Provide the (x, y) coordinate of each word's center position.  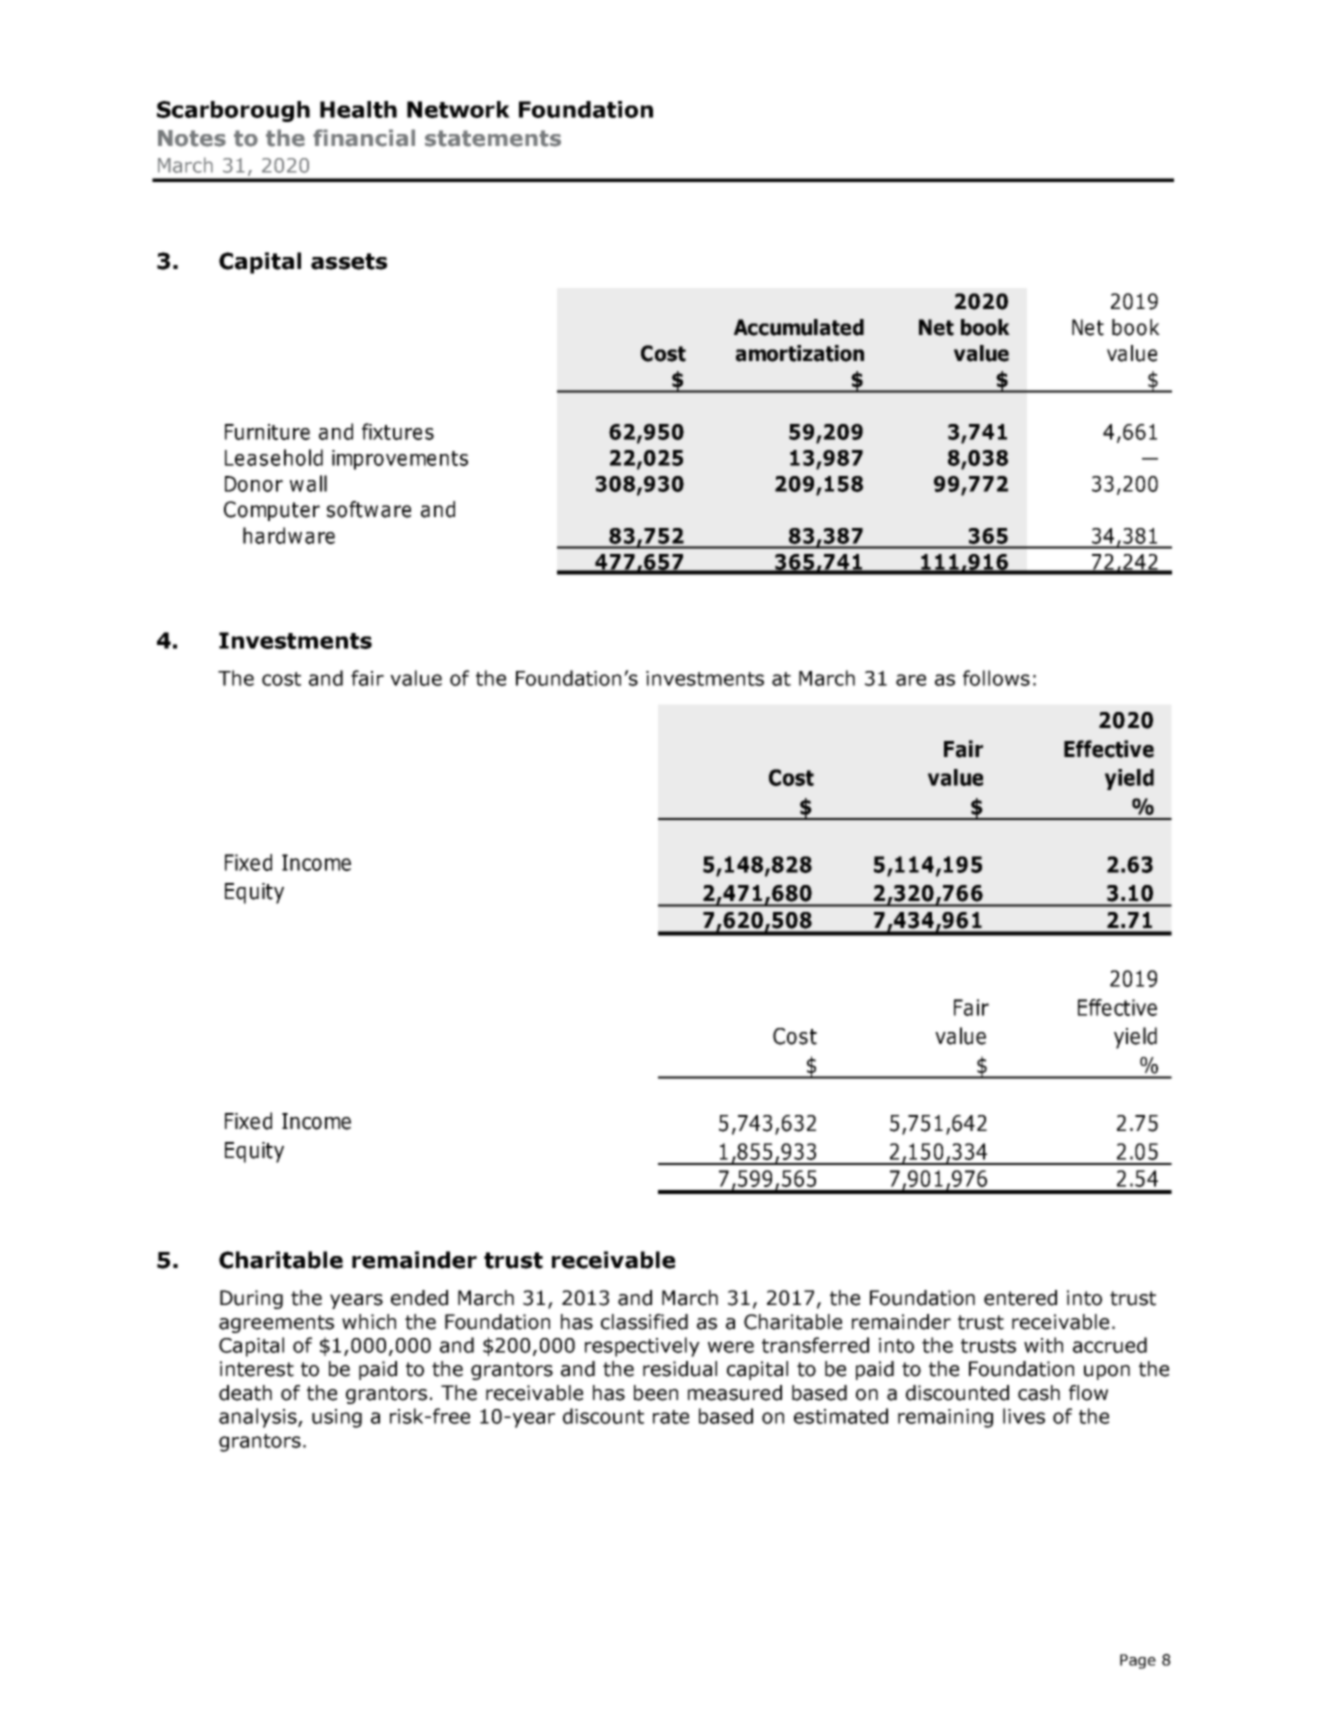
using (337, 1418)
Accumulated (799, 327)
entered (1020, 1298)
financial (364, 138)
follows (996, 678)
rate (671, 1417)
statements (493, 138)
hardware (289, 535)
